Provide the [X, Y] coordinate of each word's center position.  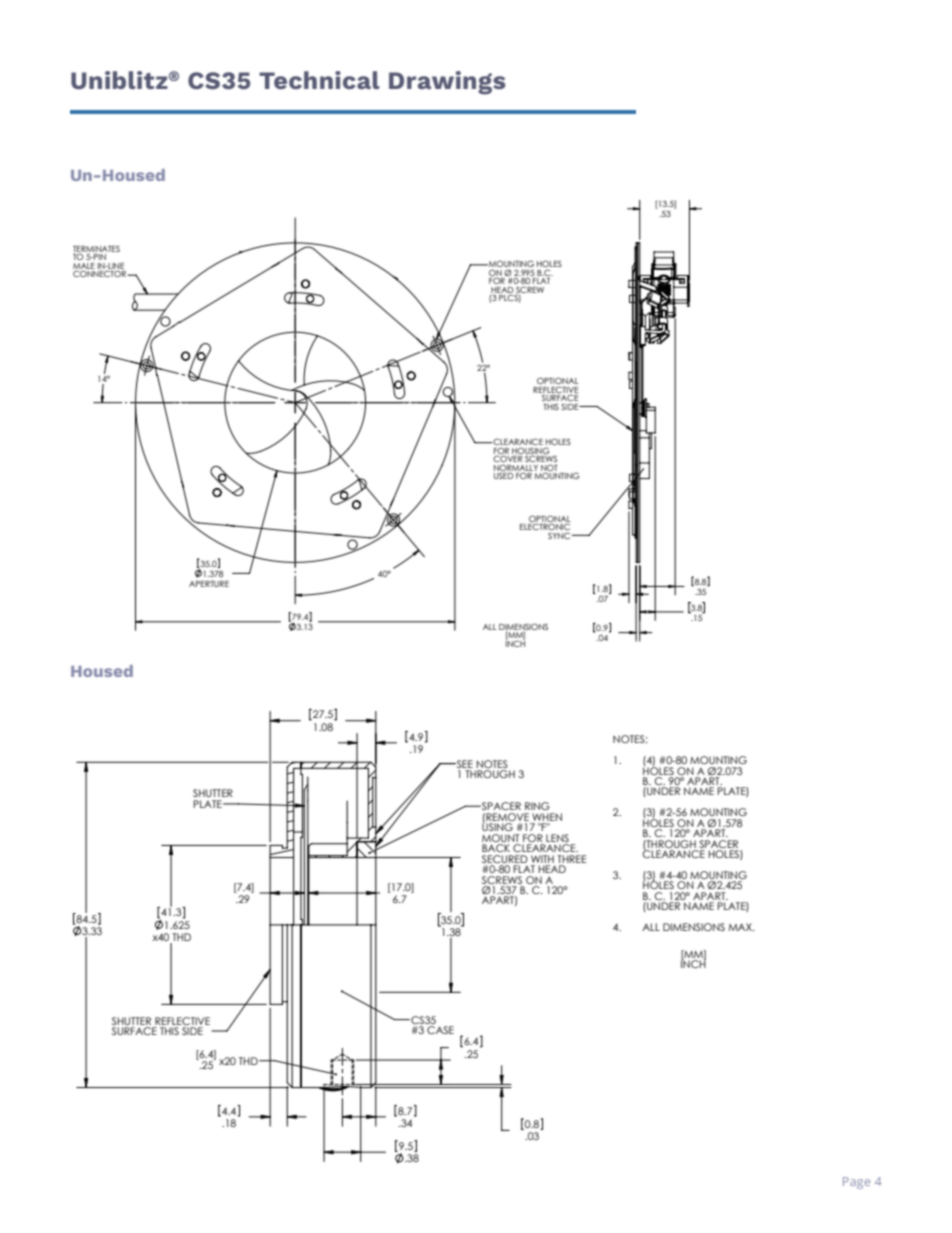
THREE [571, 859]
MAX [741, 927]
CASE [440, 1030]
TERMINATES [96, 250]
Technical [319, 80]
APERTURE [209, 584]
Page [856, 1183]
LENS [557, 838]
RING [537, 806]
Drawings [447, 83]
